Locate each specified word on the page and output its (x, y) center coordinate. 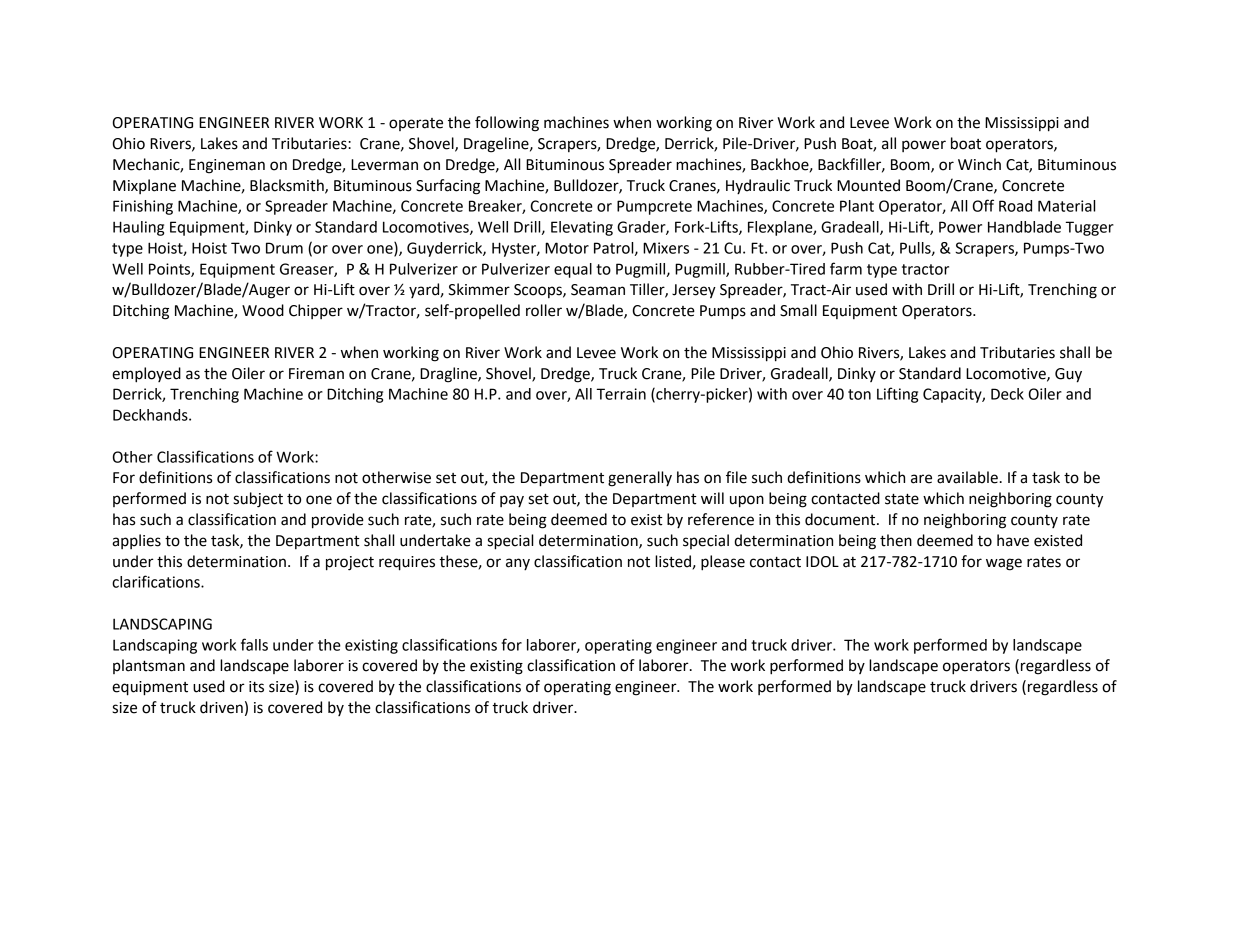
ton (859, 394)
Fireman (316, 374)
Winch (979, 164)
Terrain (621, 394)
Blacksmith (288, 186)
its (256, 687)
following (507, 124)
